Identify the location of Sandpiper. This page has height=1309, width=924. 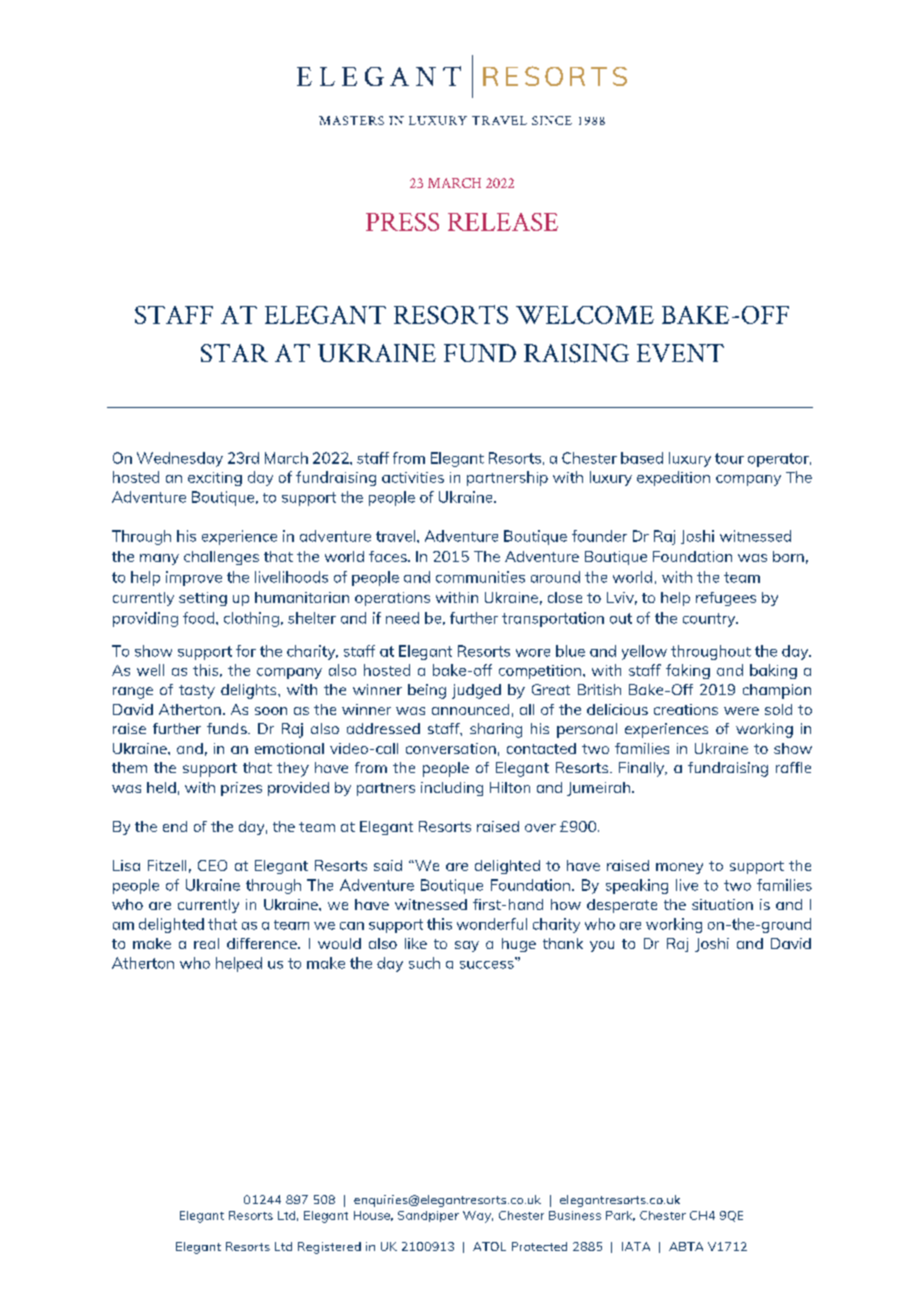
(428, 1216).
